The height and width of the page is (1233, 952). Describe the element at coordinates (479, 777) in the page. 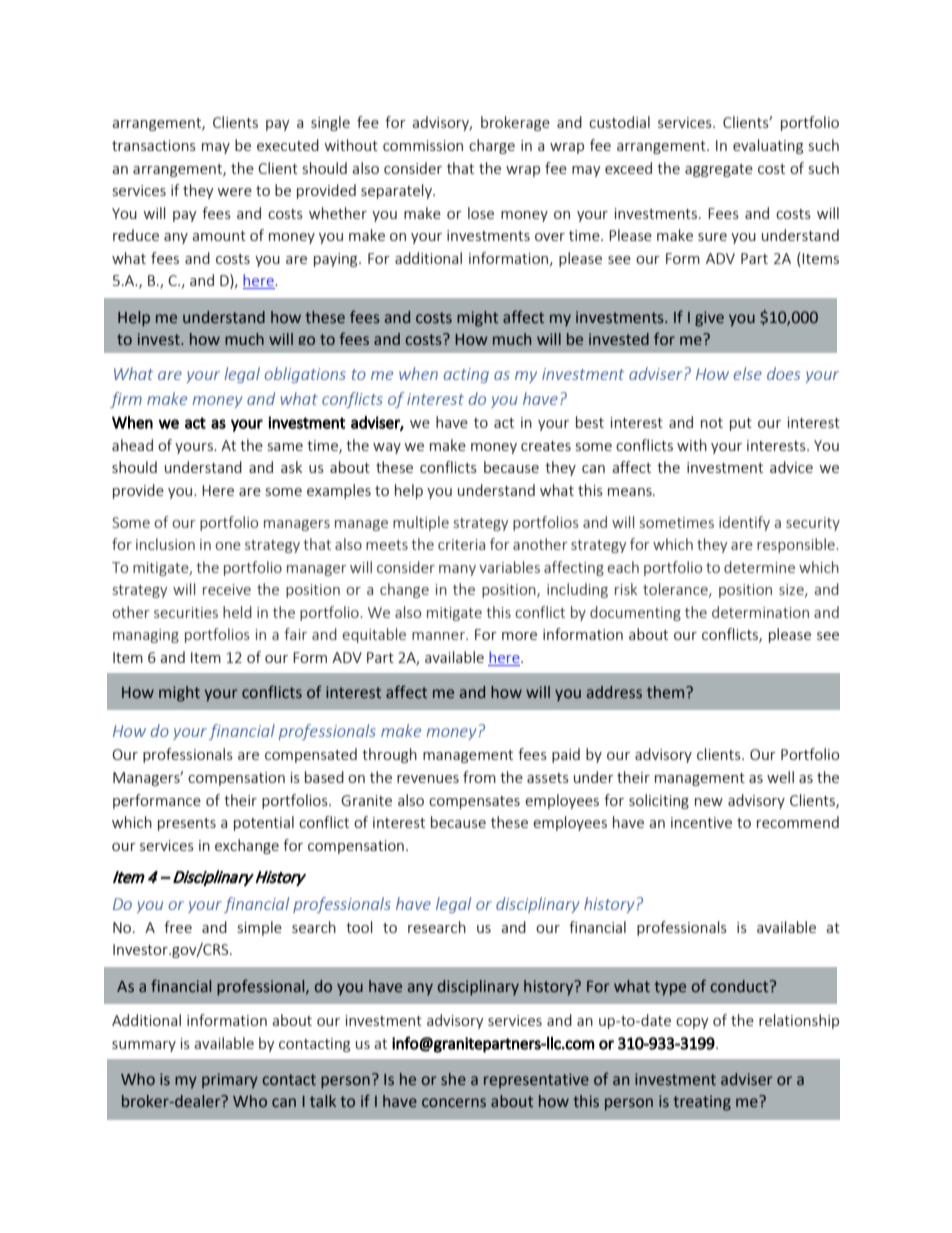

I see `from` at that location.
